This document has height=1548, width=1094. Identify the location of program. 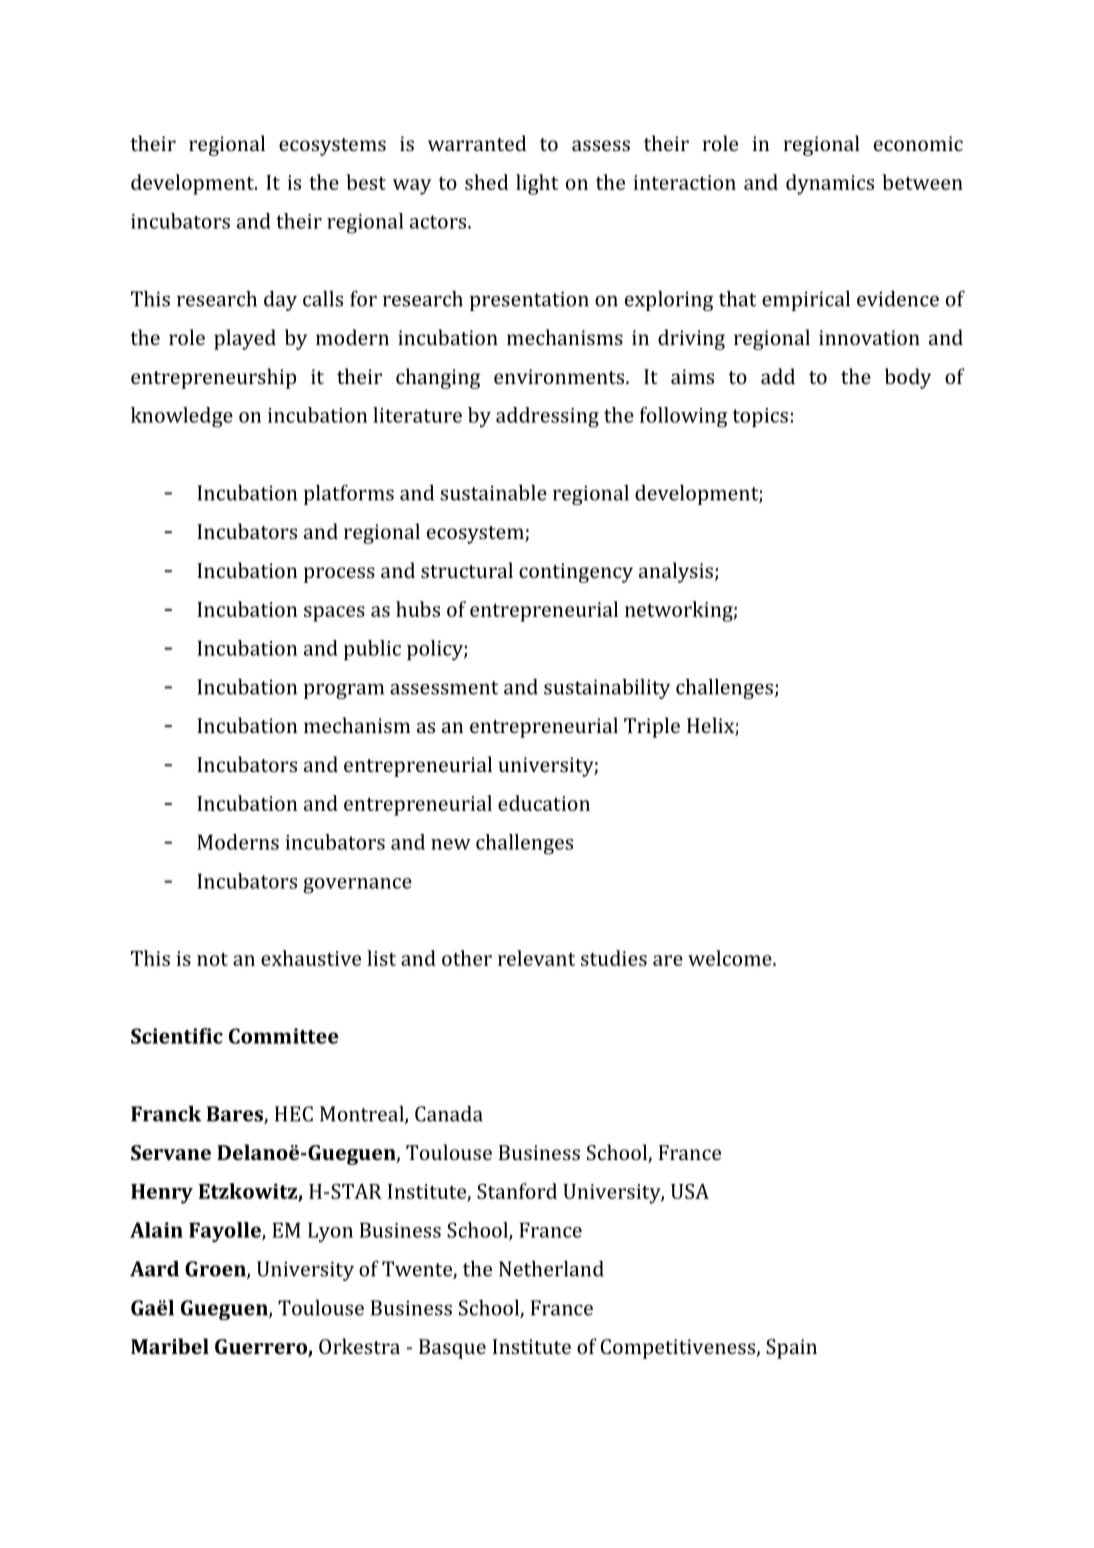
(344, 691).
